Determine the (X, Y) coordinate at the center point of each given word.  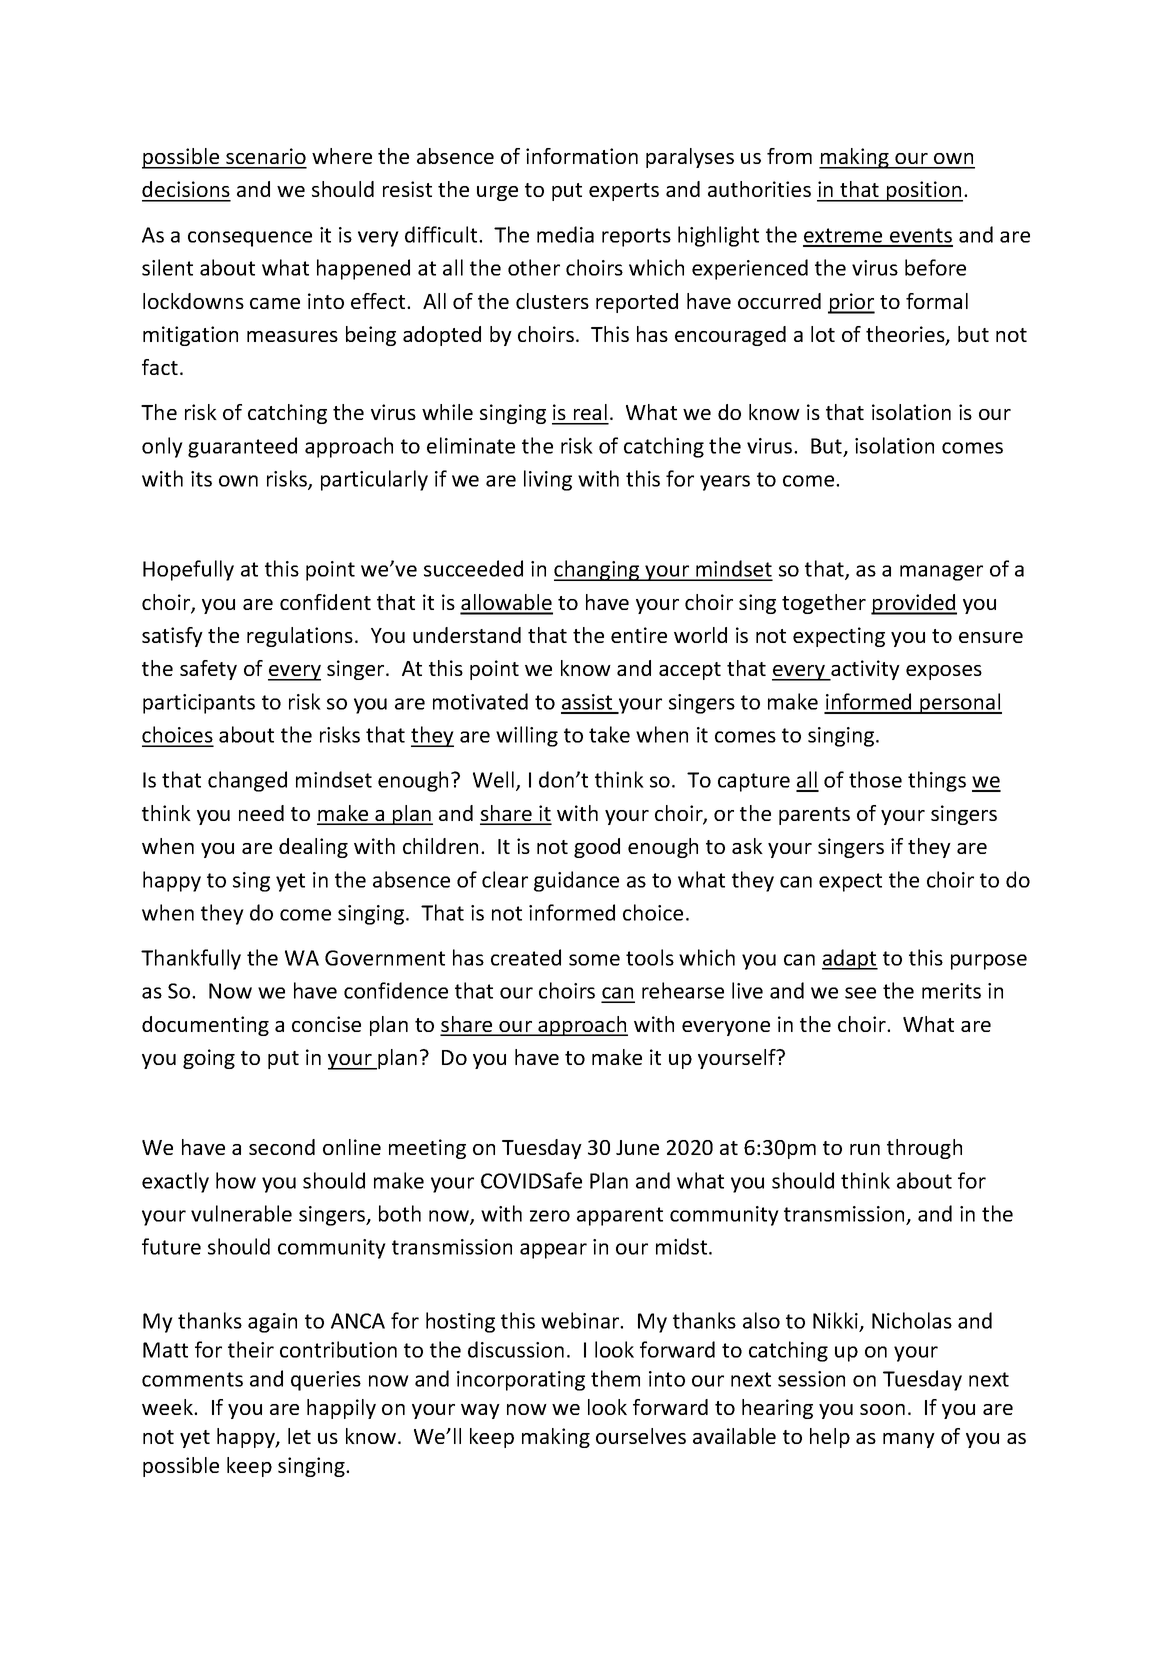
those (875, 779)
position (924, 191)
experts (624, 192)
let (299, 1436)
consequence (250, 239)
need (261, 813)
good (597, 848)
